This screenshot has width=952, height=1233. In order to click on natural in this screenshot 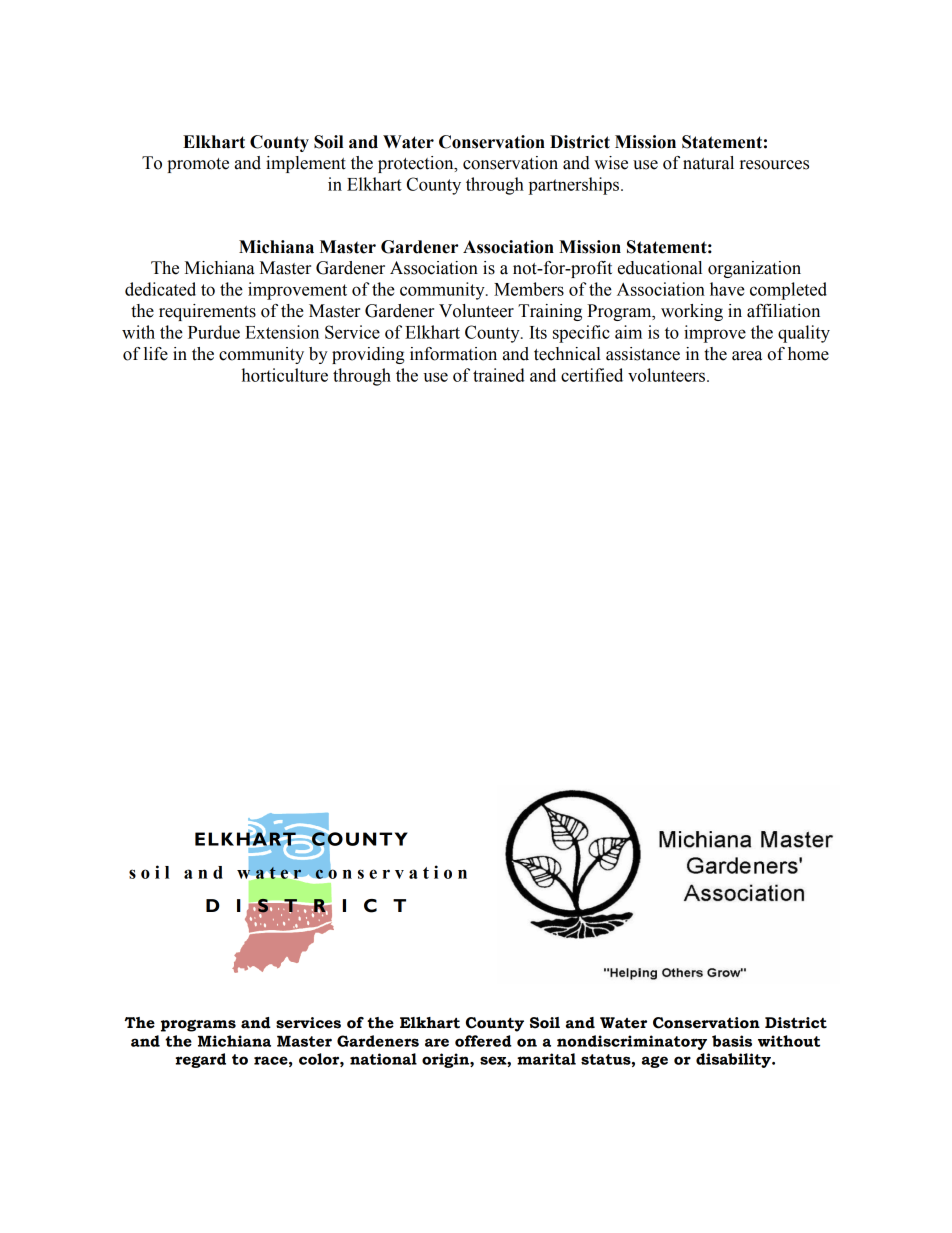, I will do `click(708, 163)`.
